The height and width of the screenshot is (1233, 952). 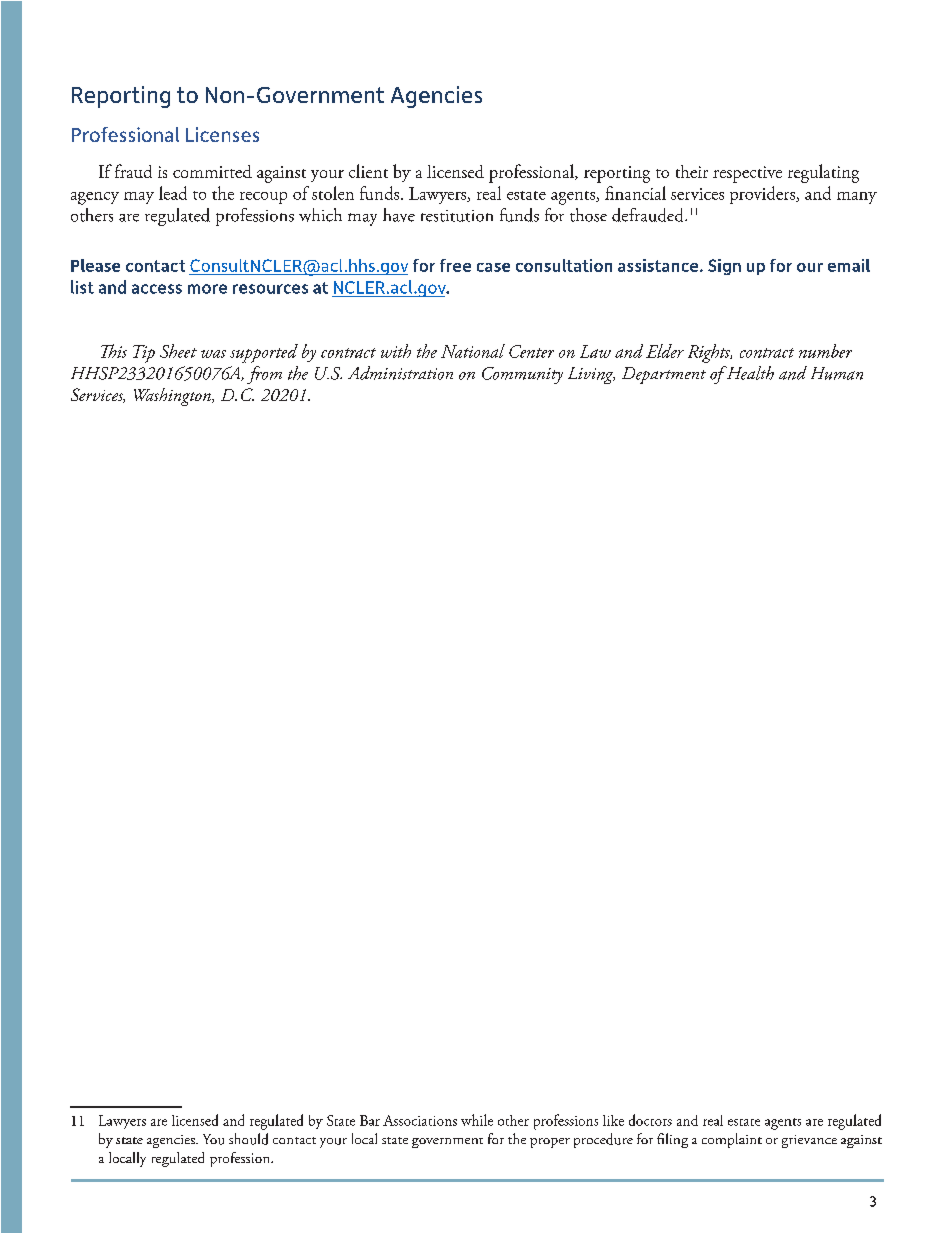 What do you see at coordinates (747, 174) in the screenshot?
I see `respective` at bounding box center [747, 174].
